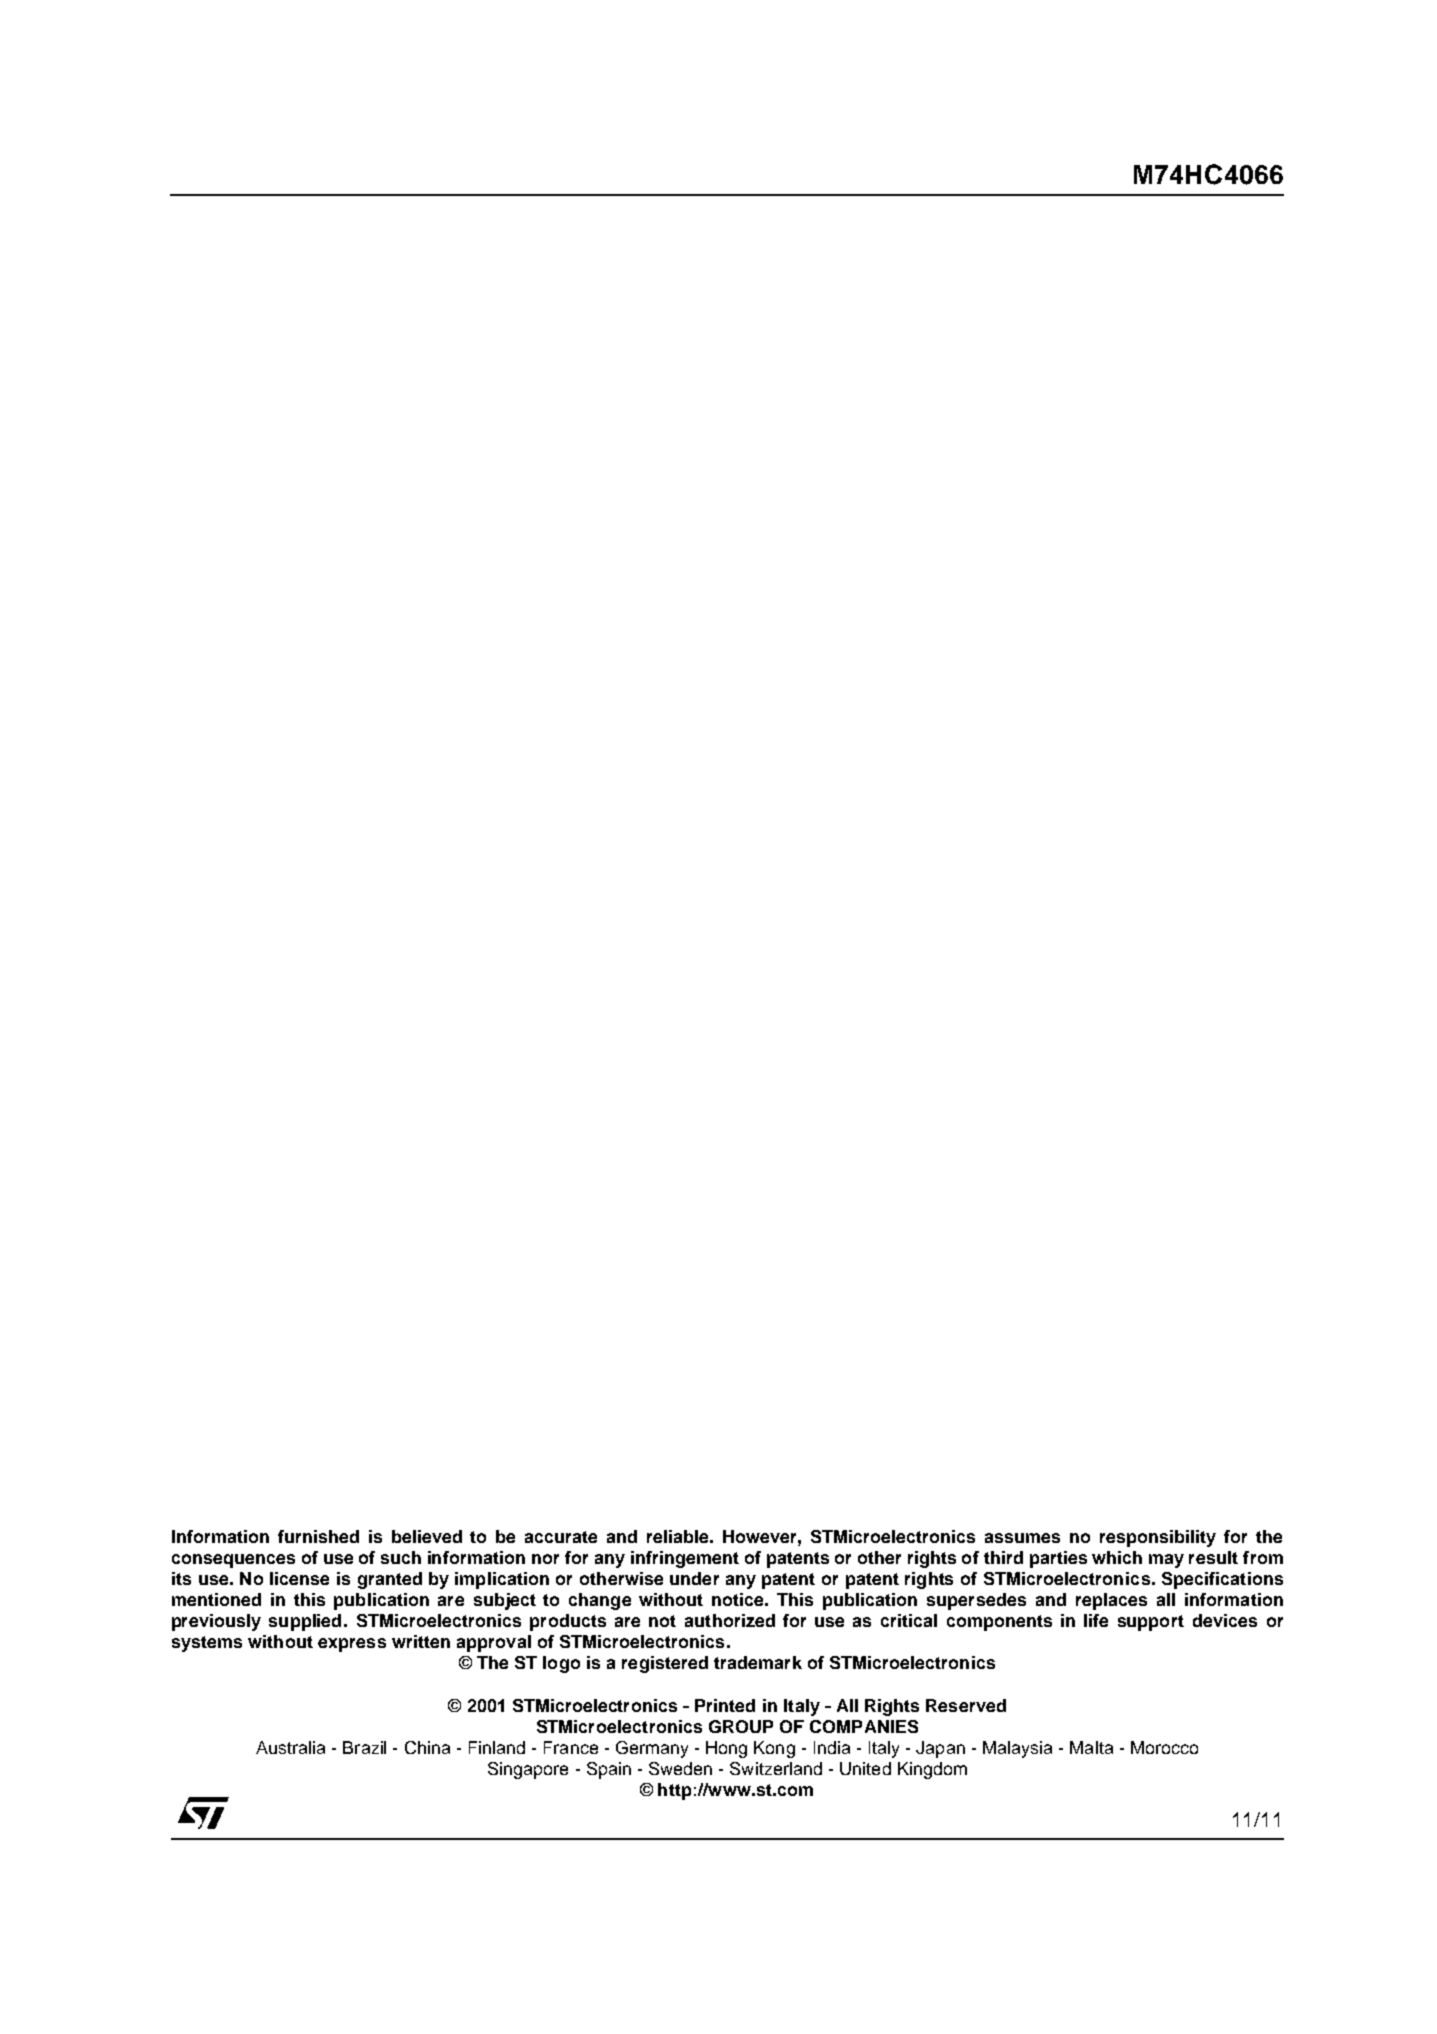 The image size is (1437, 2034). Describe the element at coordinates (364, 1747) in the page. I see `Brazil` at that location.
